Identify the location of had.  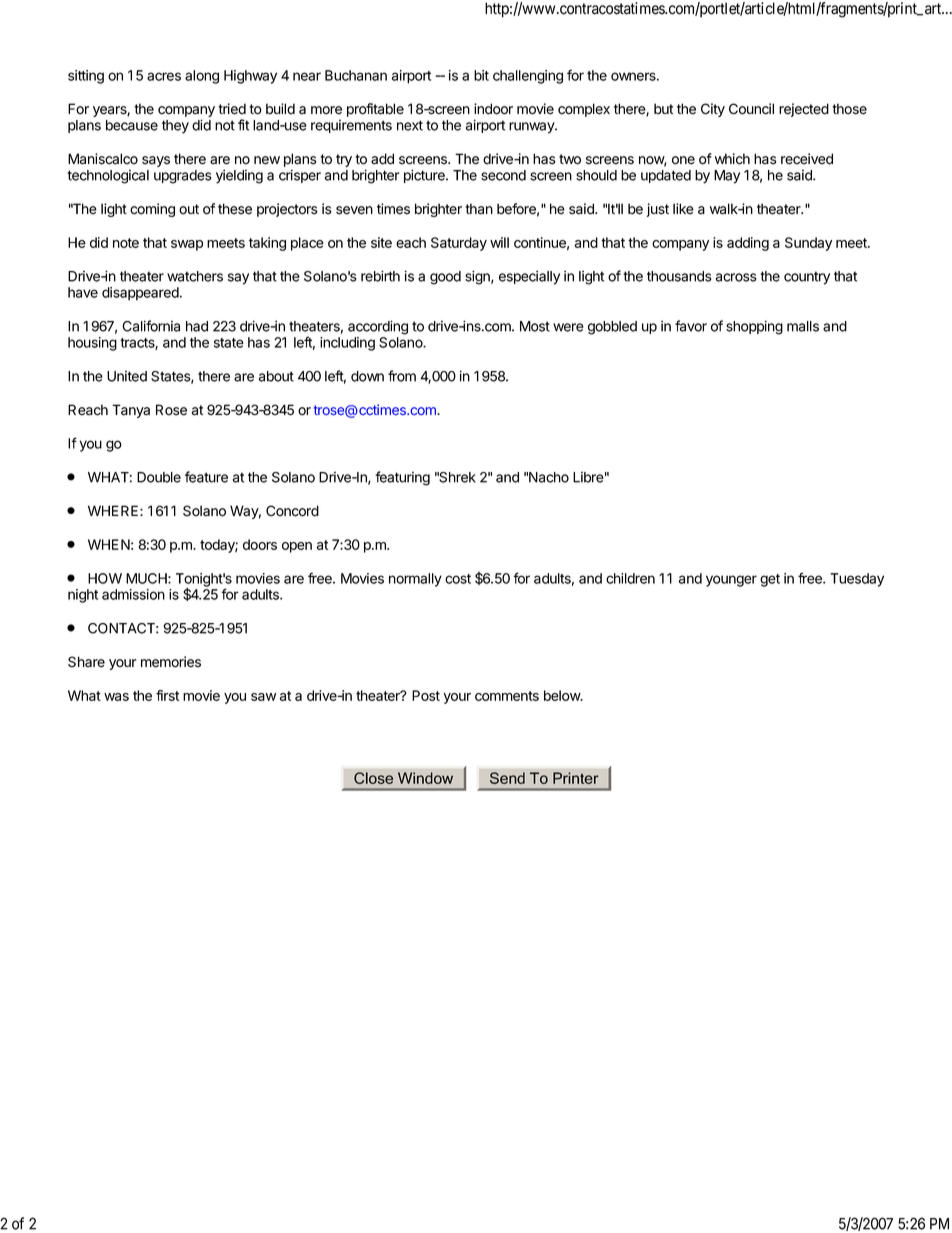
(197, 326).
